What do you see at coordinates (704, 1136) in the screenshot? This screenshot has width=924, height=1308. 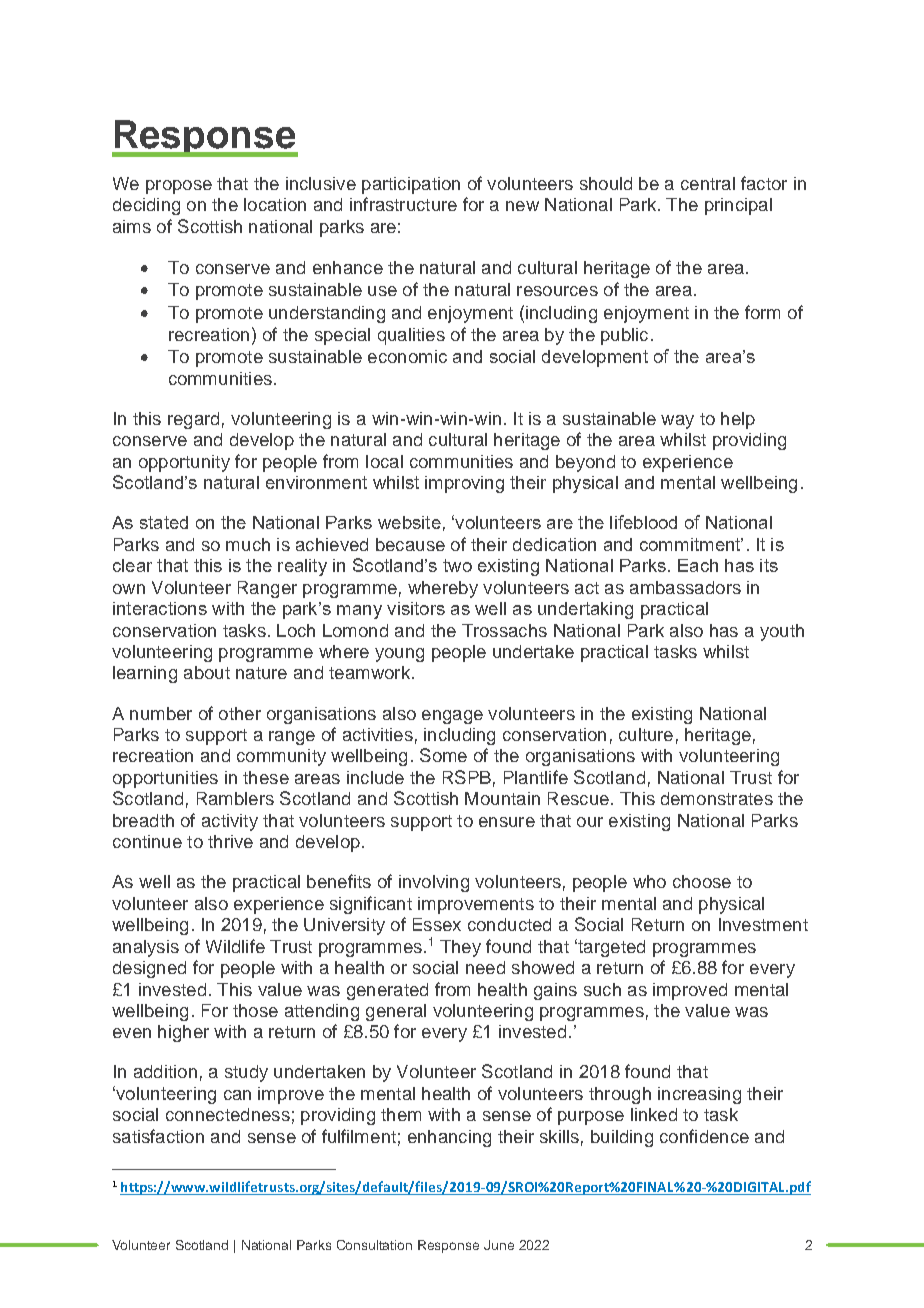 I see `confidence` at bounding box center [704, 1136].
